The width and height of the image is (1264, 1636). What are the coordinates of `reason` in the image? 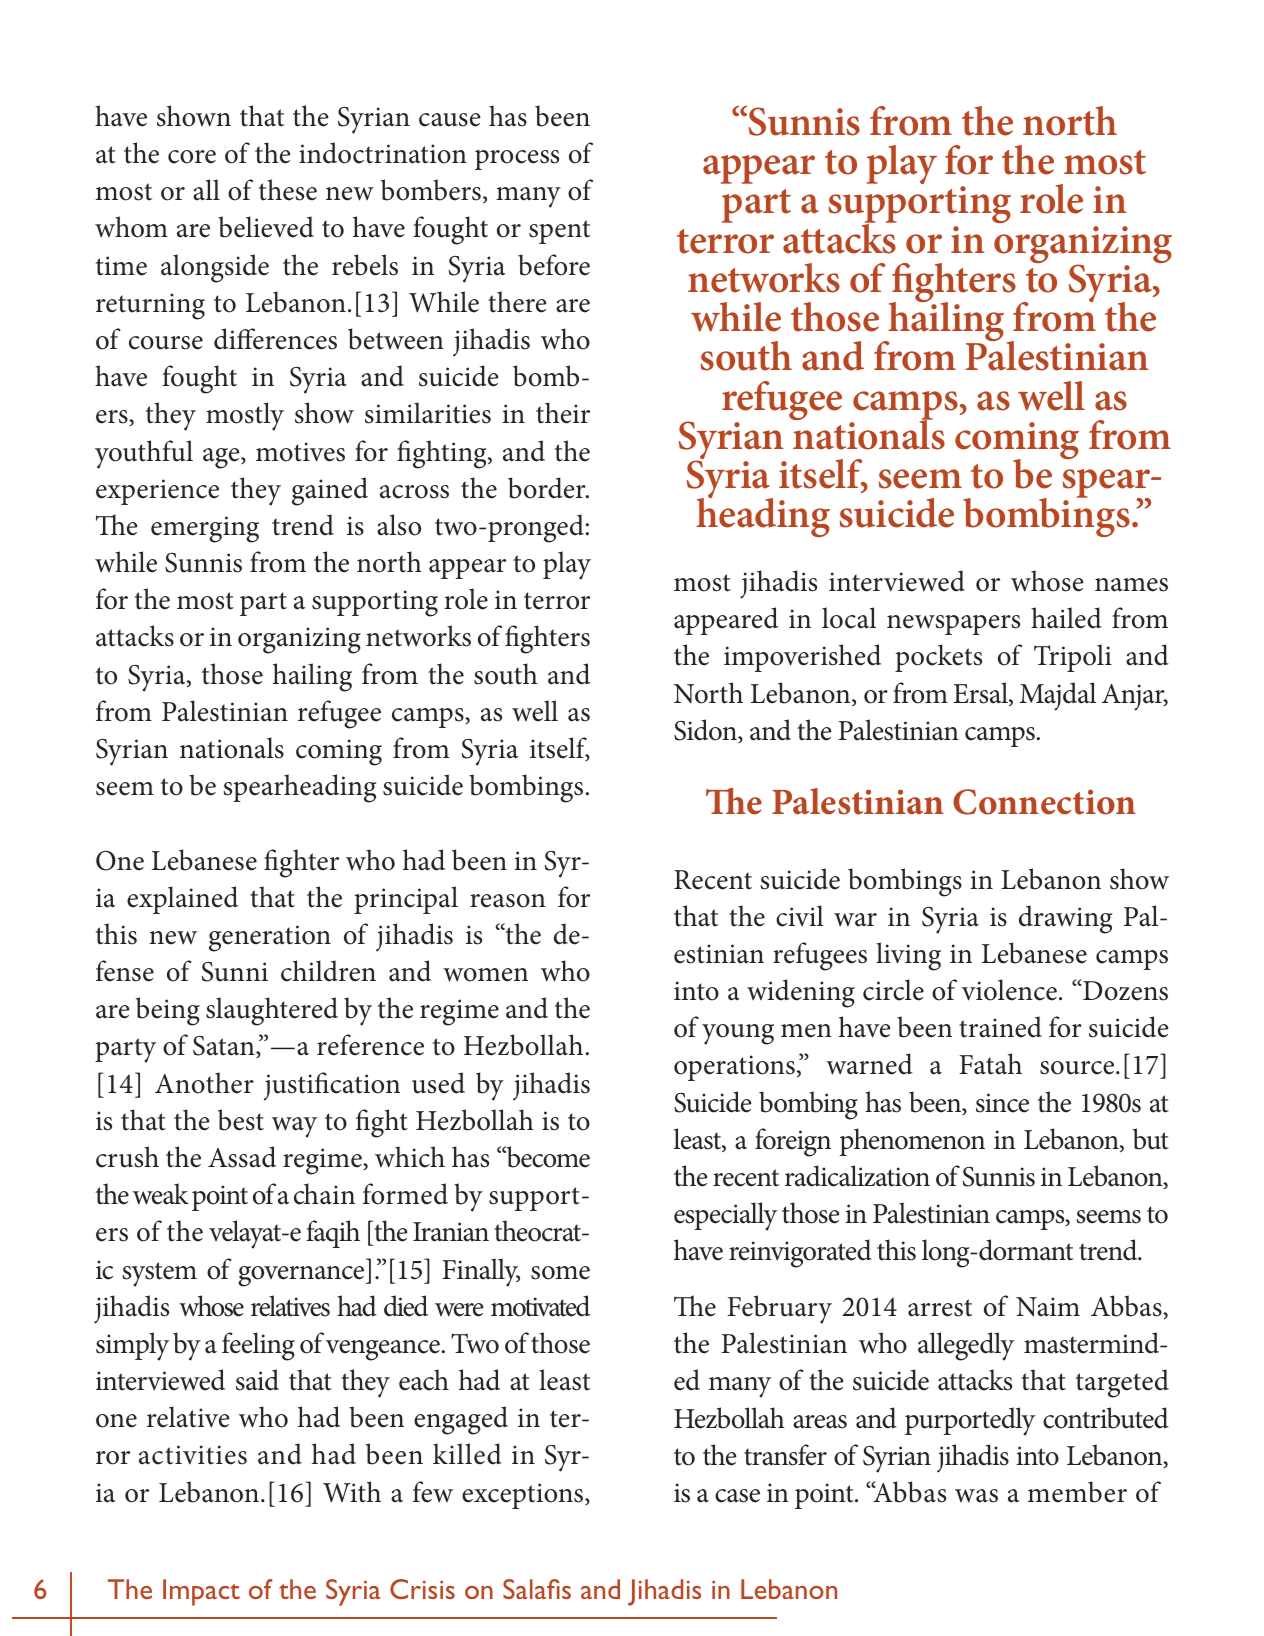 It's located at (508, 901).
